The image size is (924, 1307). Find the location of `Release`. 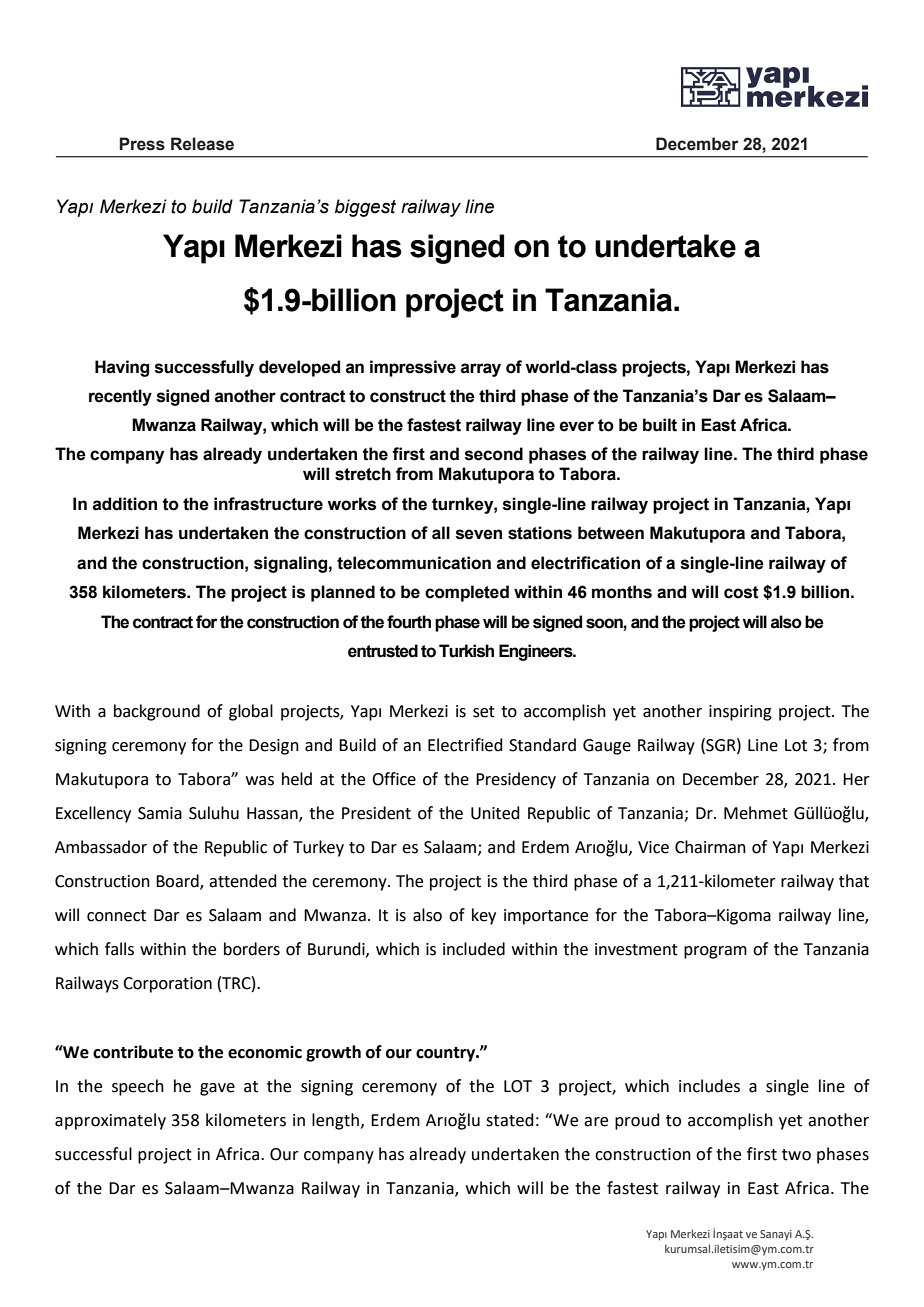

Release is located at coordinates (202, 144).
